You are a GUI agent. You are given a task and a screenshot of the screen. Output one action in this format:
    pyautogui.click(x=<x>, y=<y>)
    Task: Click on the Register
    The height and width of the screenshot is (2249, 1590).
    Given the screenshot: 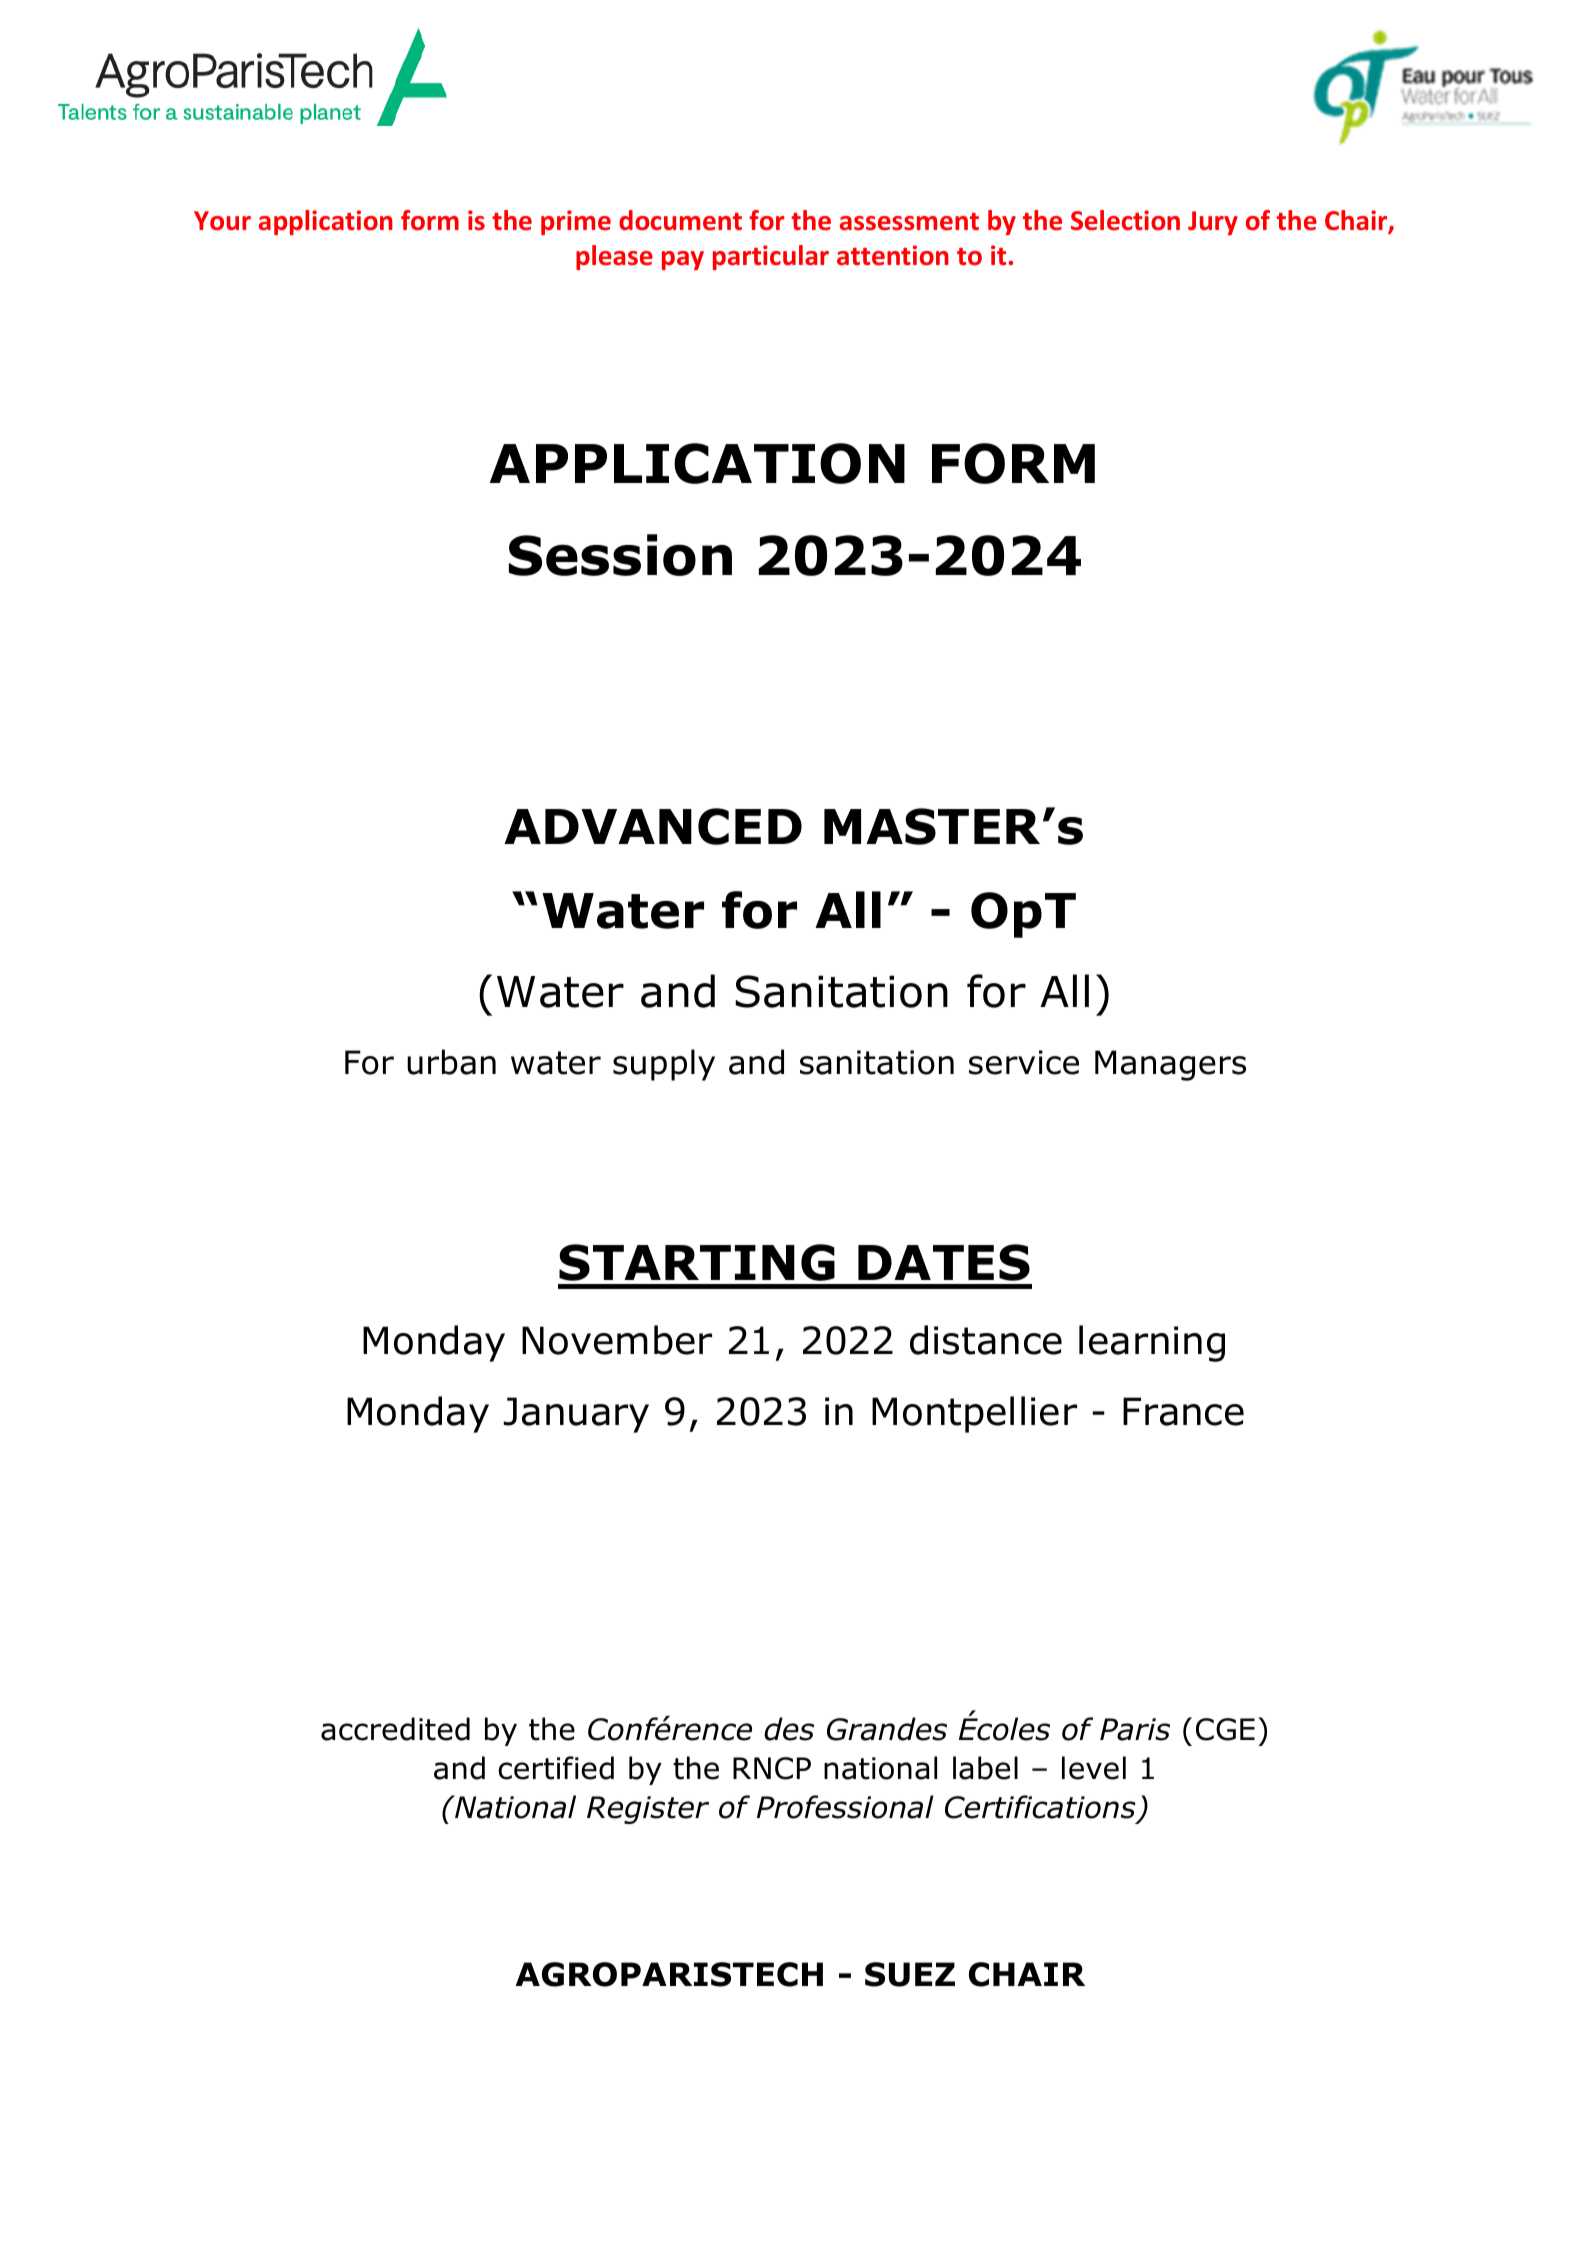 What is the action you would take?
    pyautogui.click(x=648, y=1810)
